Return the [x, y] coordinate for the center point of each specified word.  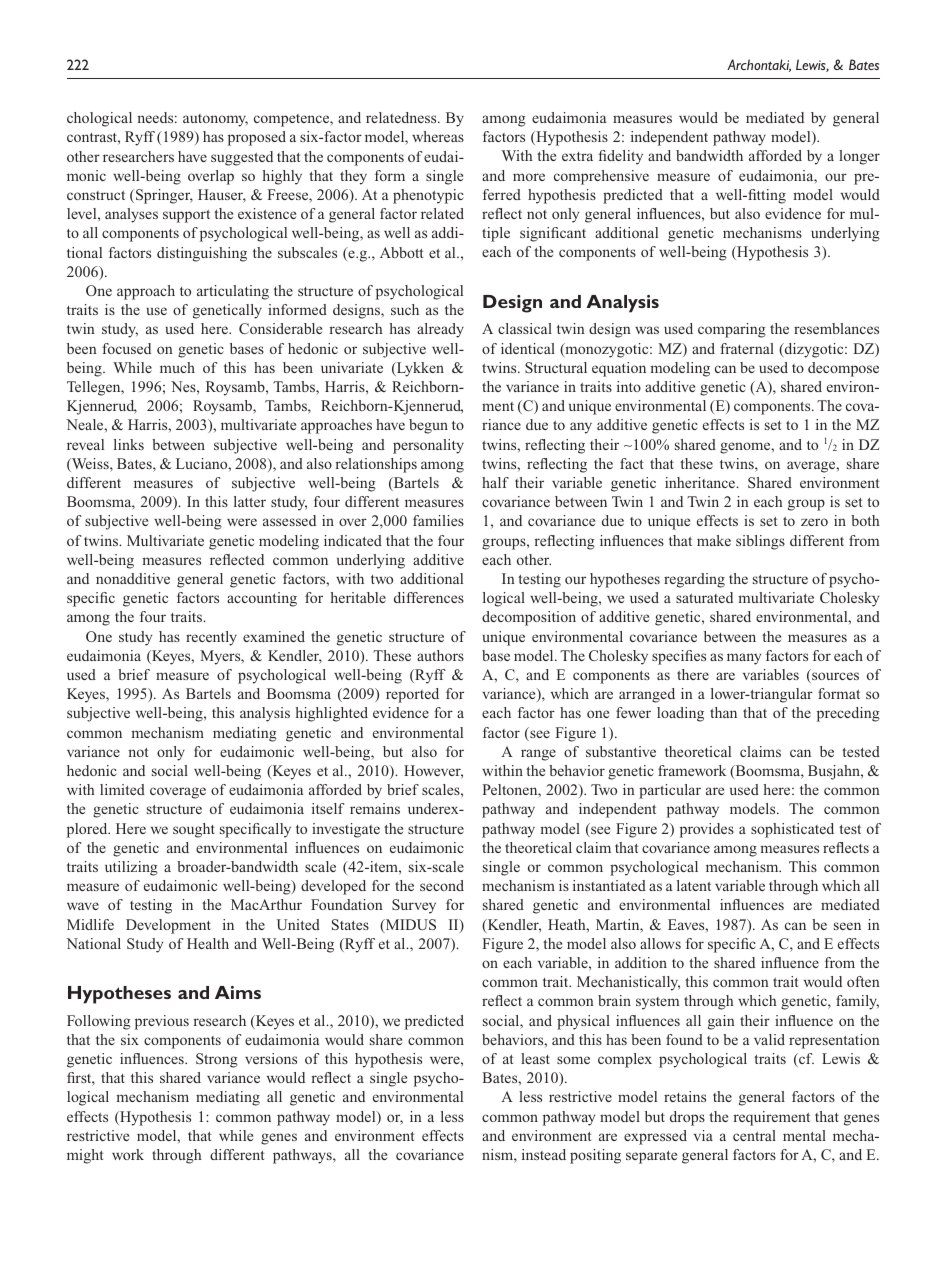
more [529, 177]
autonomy [215, 120]
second [442, 885]
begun [428, 426]
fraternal [747, 348]
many [744, 659]
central [754, 1135]
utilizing [131, 868]
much [177, 367]
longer [859, 157]
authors [440, 655]
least [535, 1058]
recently [211, 638]
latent [694, 885]
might [85, 1156]
